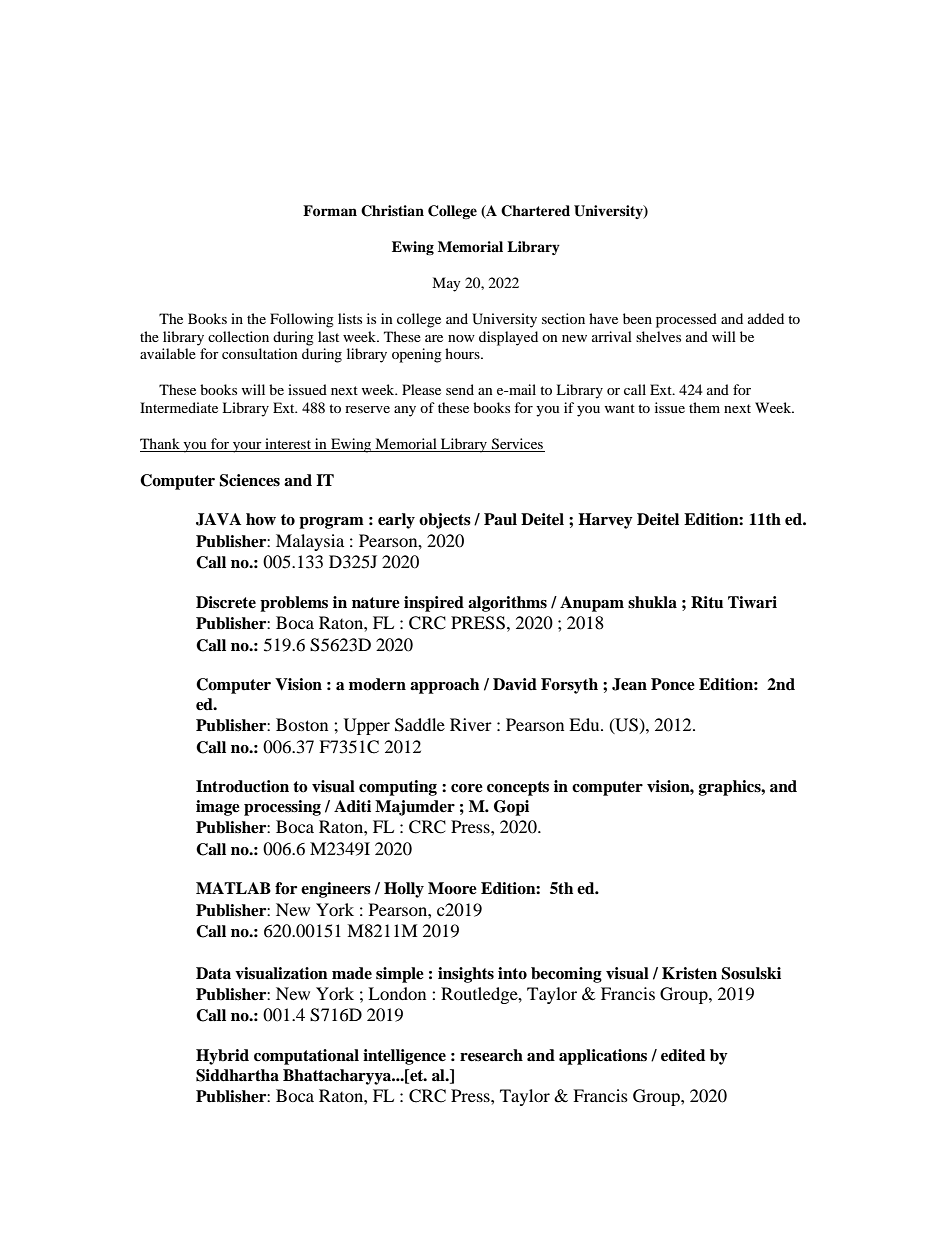 This document has height=1233, width=952. I want to click on inspired, so click(434, 604).
